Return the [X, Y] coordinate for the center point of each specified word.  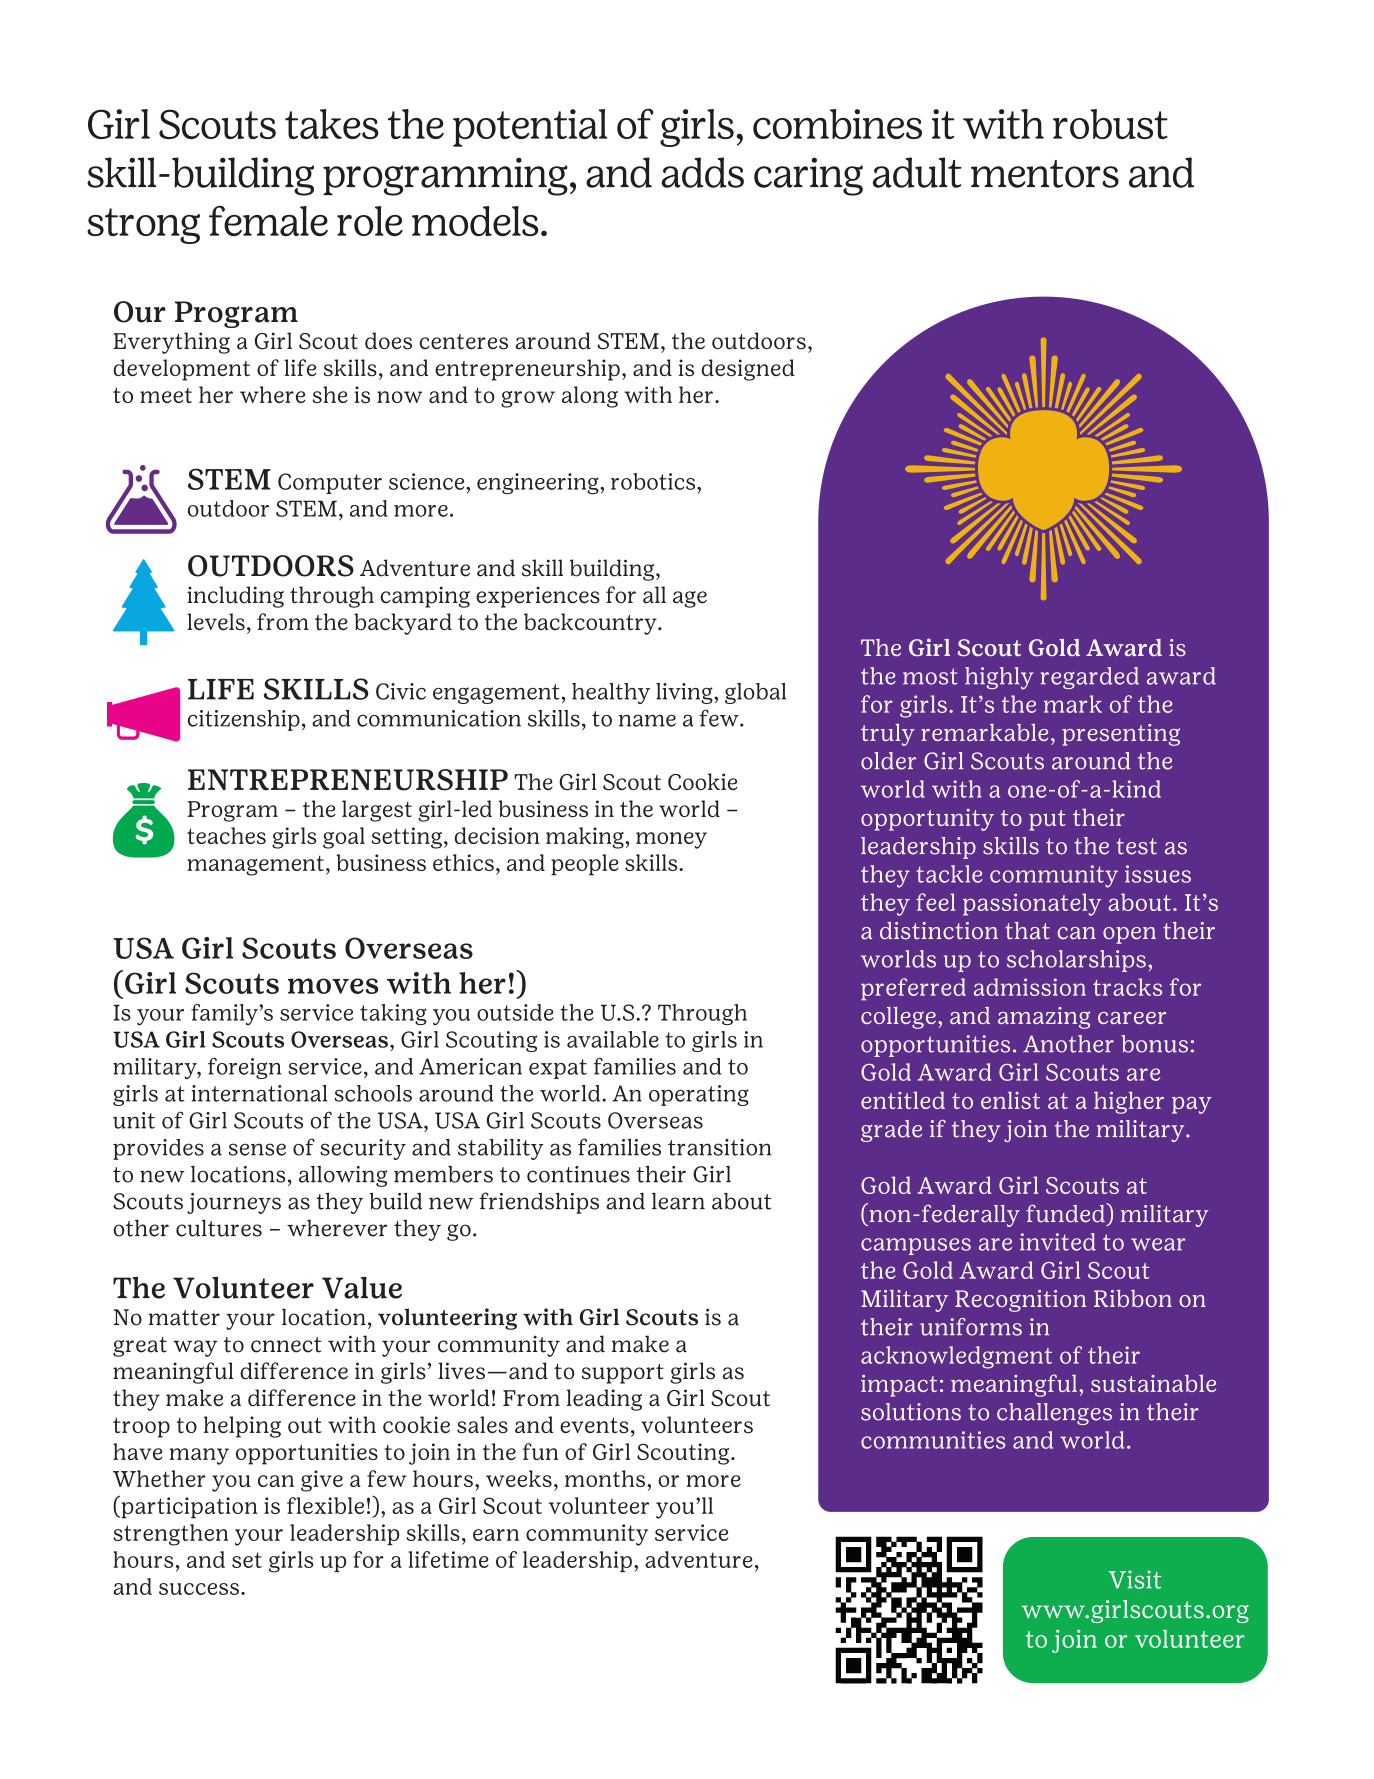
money [671, 840]
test [1136, 846]
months [605, 1478]
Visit [1135, 1579]
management [255, 865]
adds [702, 172]
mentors [1045, 174]
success [199, 1589]
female [268, 220]
